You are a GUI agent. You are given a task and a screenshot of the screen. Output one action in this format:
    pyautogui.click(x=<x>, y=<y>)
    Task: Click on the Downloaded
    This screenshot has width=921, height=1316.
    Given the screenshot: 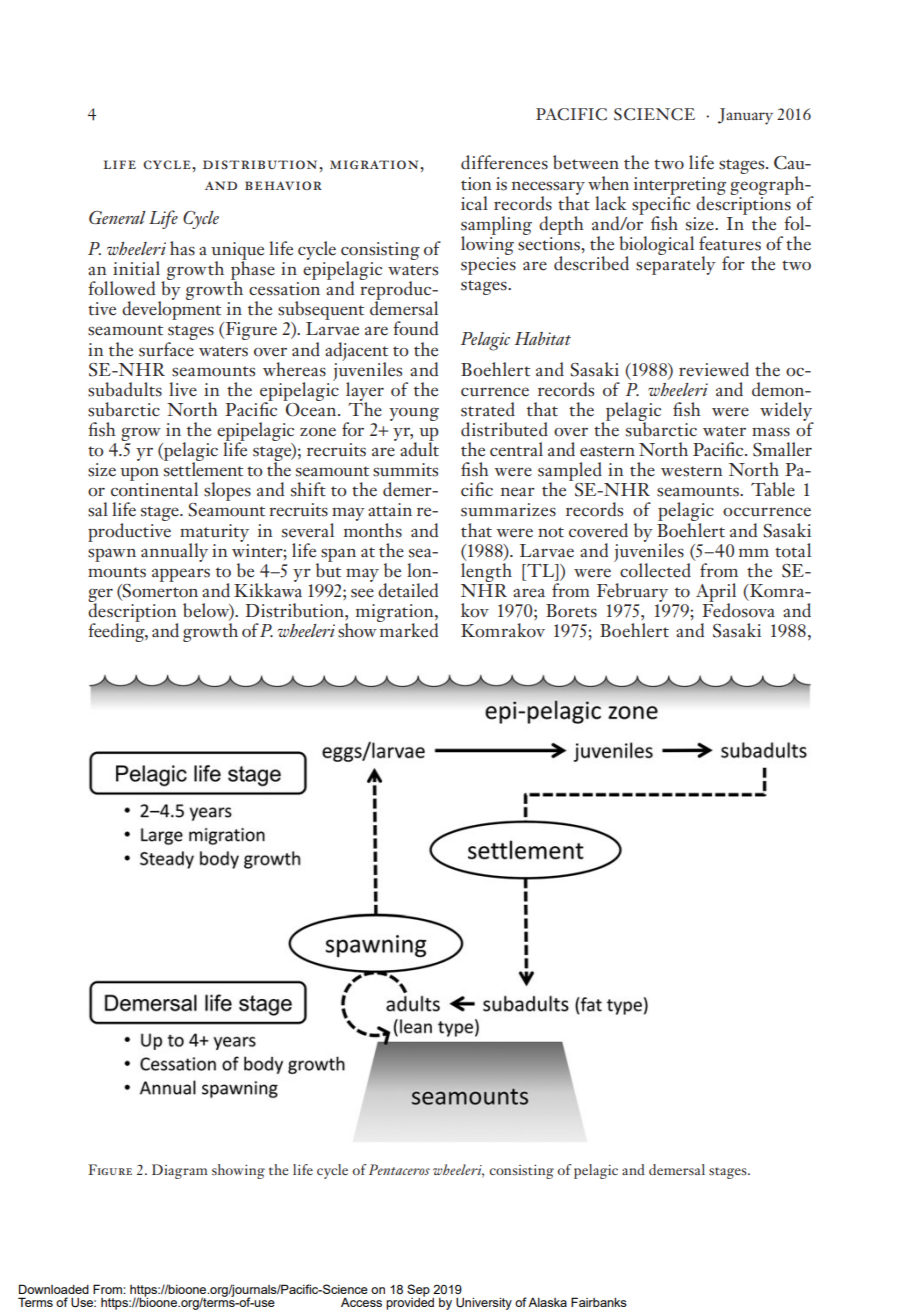 What is the action you would take?
    pyautogui.click(x=54, y=1289)
